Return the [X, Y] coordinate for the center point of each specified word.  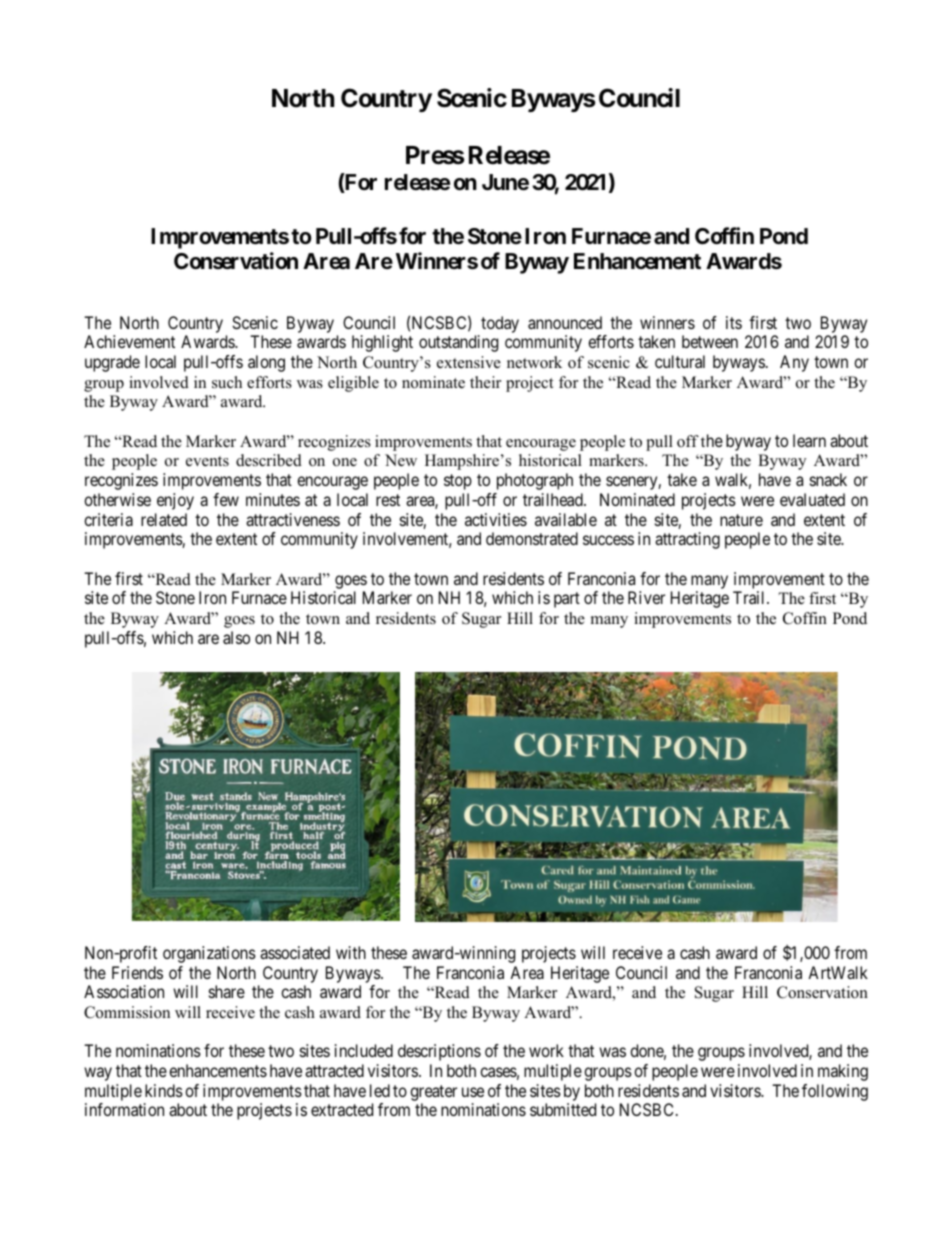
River [646, 597]
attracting [687, 540]
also [236, 637]
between [710, 341]
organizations [209, 954]
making [843, 1072]
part [567, 600]
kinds [164, 1090]
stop [458, 482]
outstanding [458, 343]
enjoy [175, 501]
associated [295, 952]
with [351, 952]
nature [741, 520]
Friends [137, 972]
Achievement [129, 341]
